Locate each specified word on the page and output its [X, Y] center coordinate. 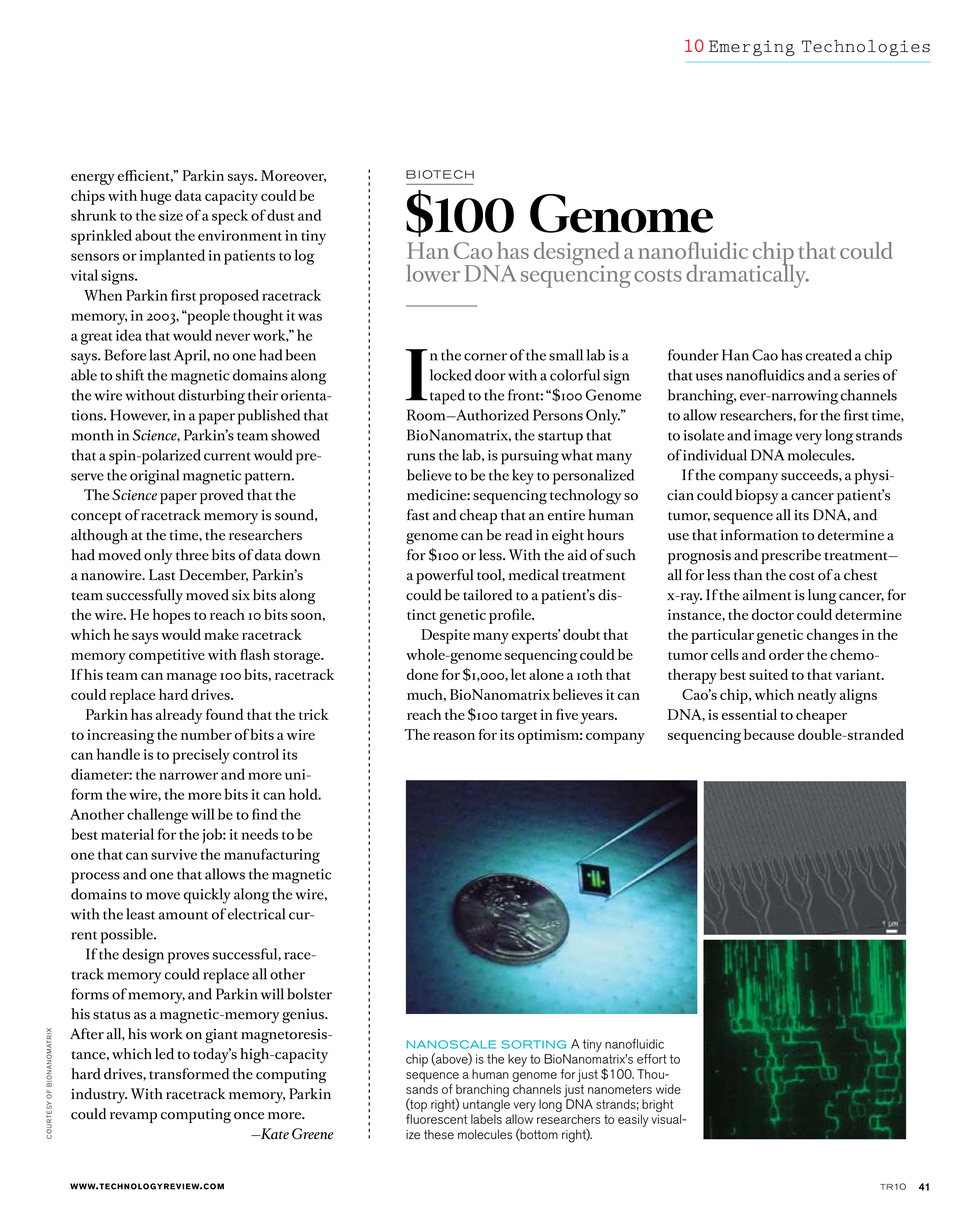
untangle [486, 1107]
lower [433, 273]
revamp [133, 1117]
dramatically [747, 275]
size [171, 215]
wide [668, 1089]
